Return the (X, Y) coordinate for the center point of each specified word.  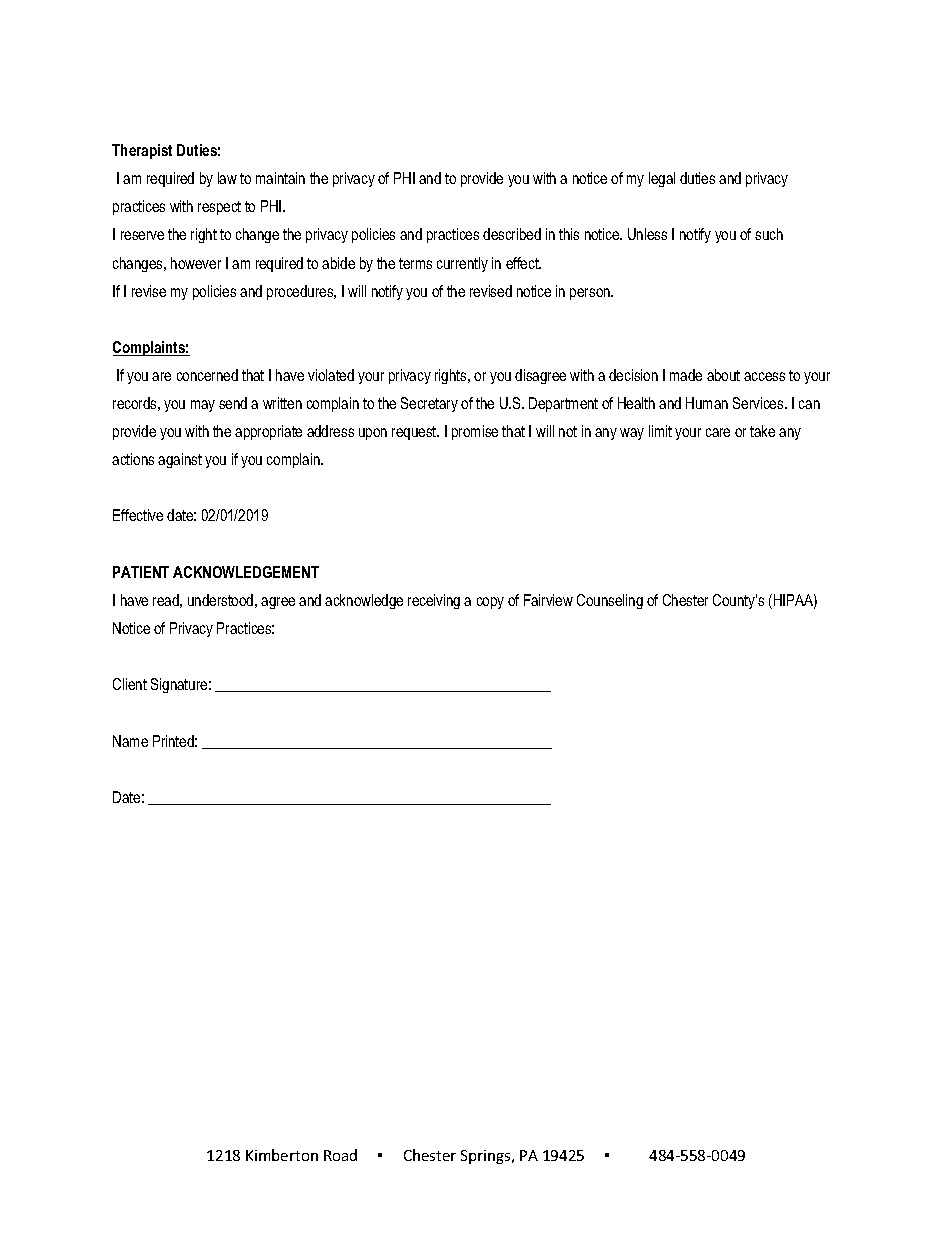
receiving (434, 601)
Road (340, 1155)
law (227, 178)
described (512, 234)
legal (662, 179)
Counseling (610, 601)
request (415, 433)
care (718, 432)
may (203, 406)
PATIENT (141, 572)
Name (130, 741)
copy (490, 603)
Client (130, 684)
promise (475, 432)
